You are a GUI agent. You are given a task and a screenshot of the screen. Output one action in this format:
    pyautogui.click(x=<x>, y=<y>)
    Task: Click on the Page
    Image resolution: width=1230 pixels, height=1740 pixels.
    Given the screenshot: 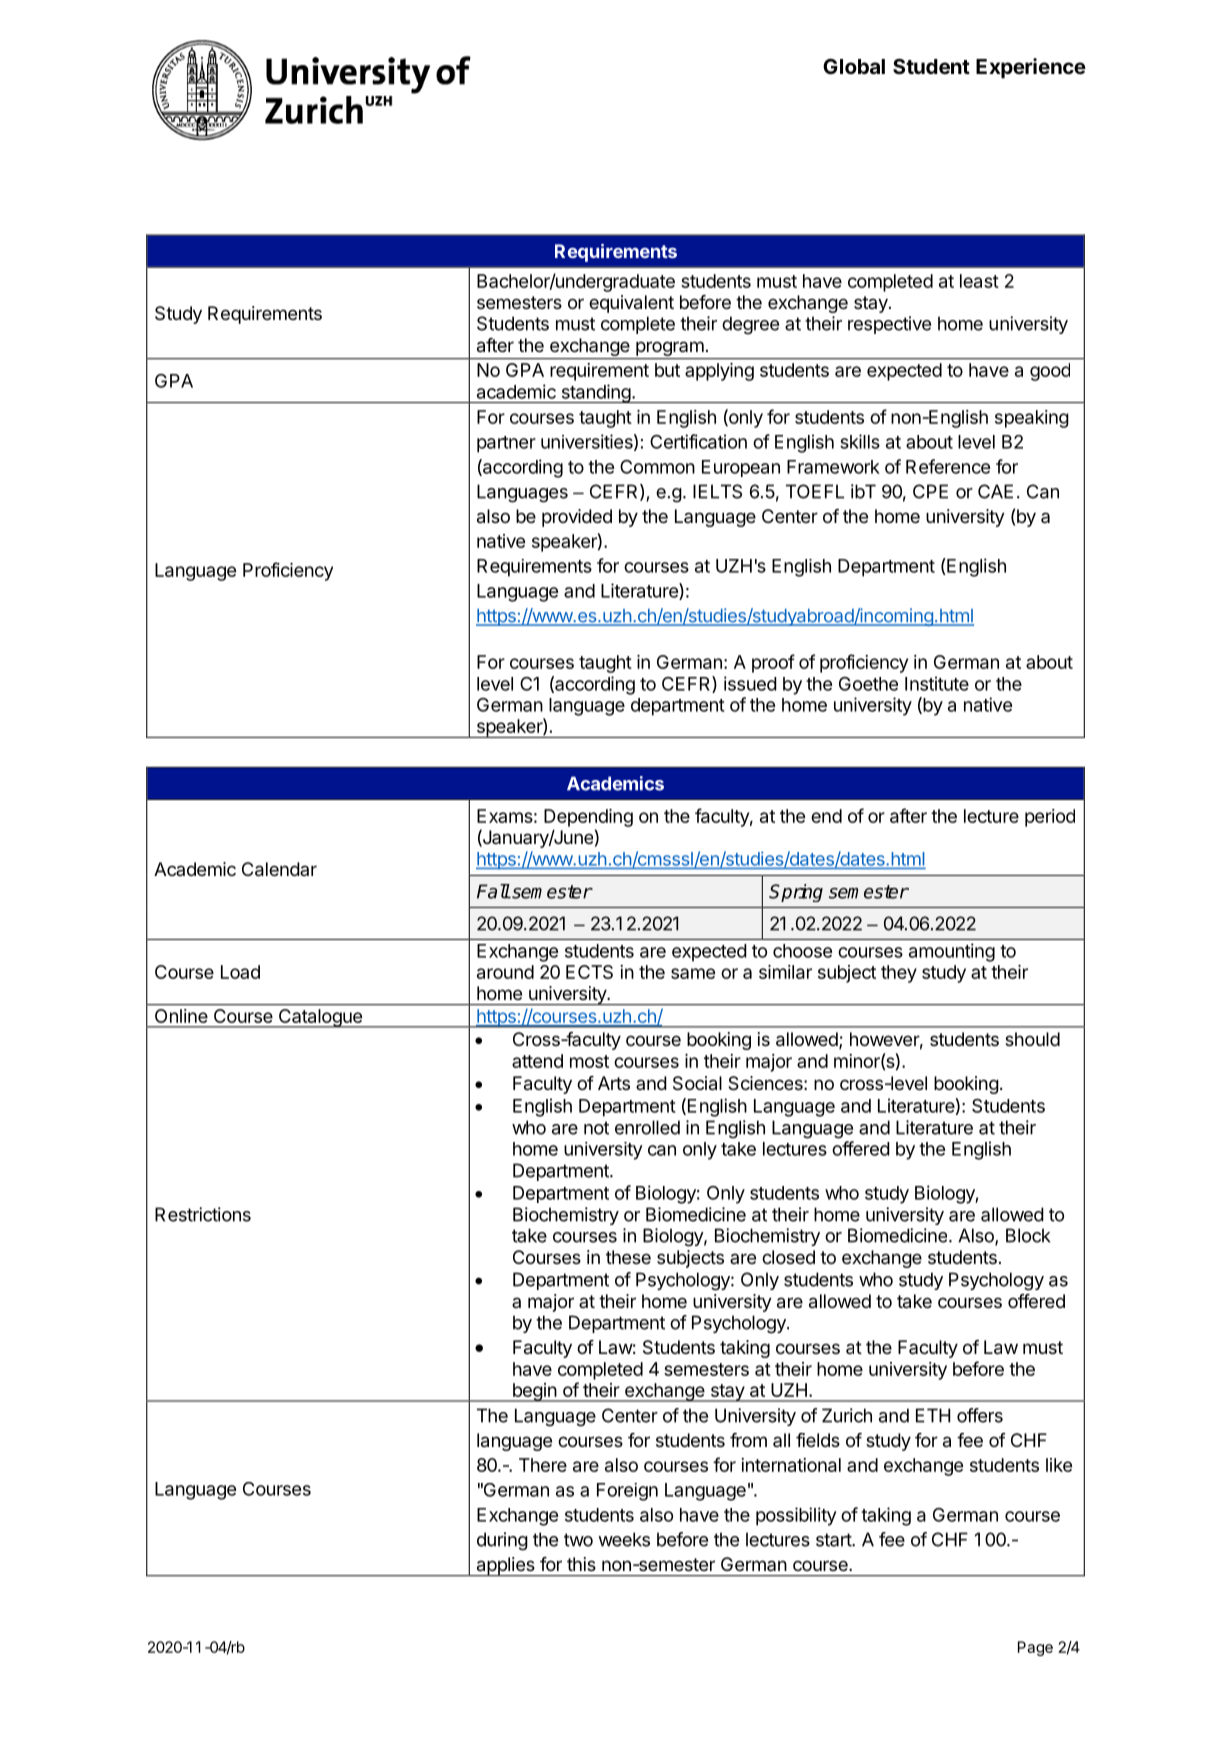 What is the action you would take?
    pyautogui.click(x=1035, y=1648)
